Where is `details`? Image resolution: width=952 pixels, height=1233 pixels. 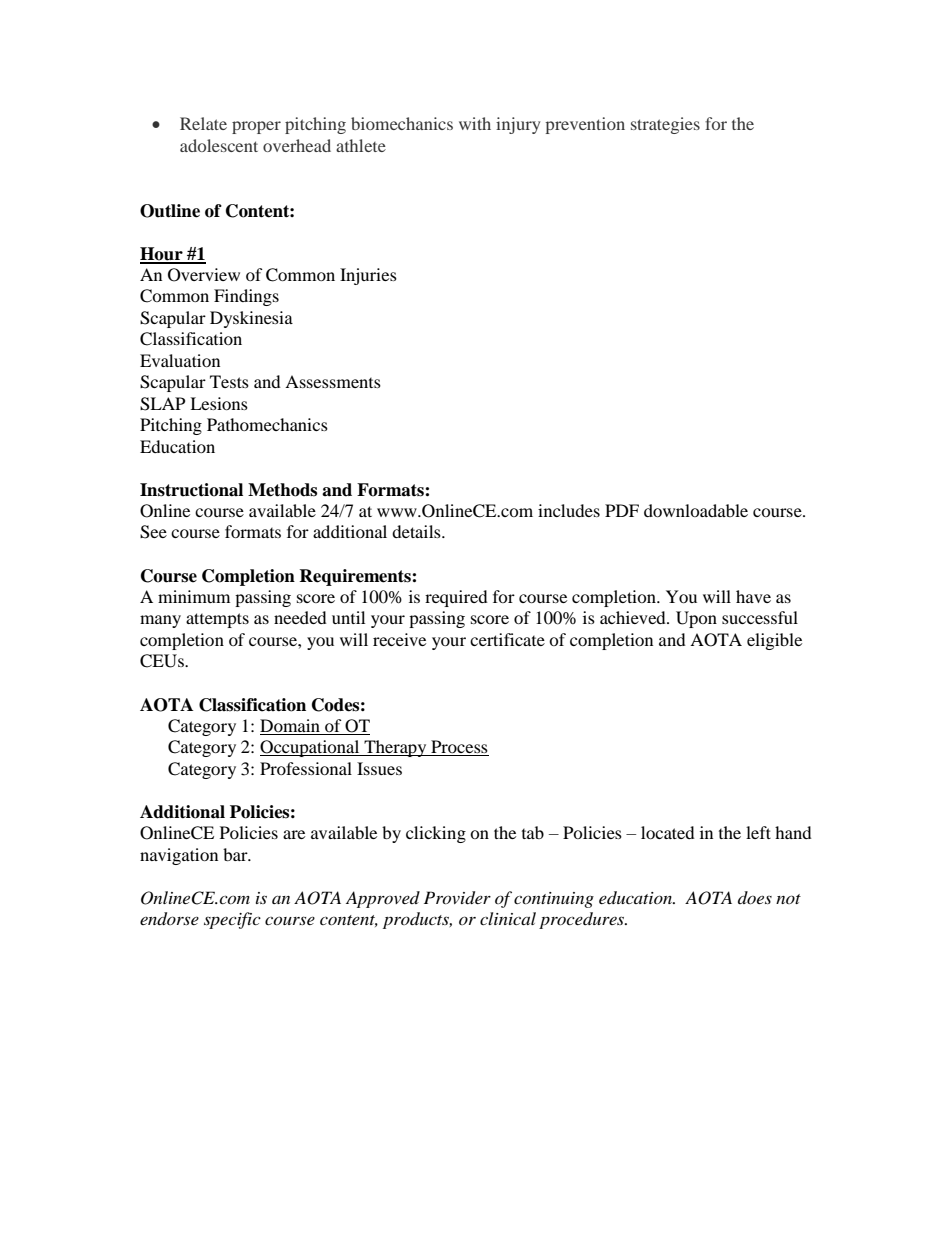
details is located at coordinates (417, 531).
